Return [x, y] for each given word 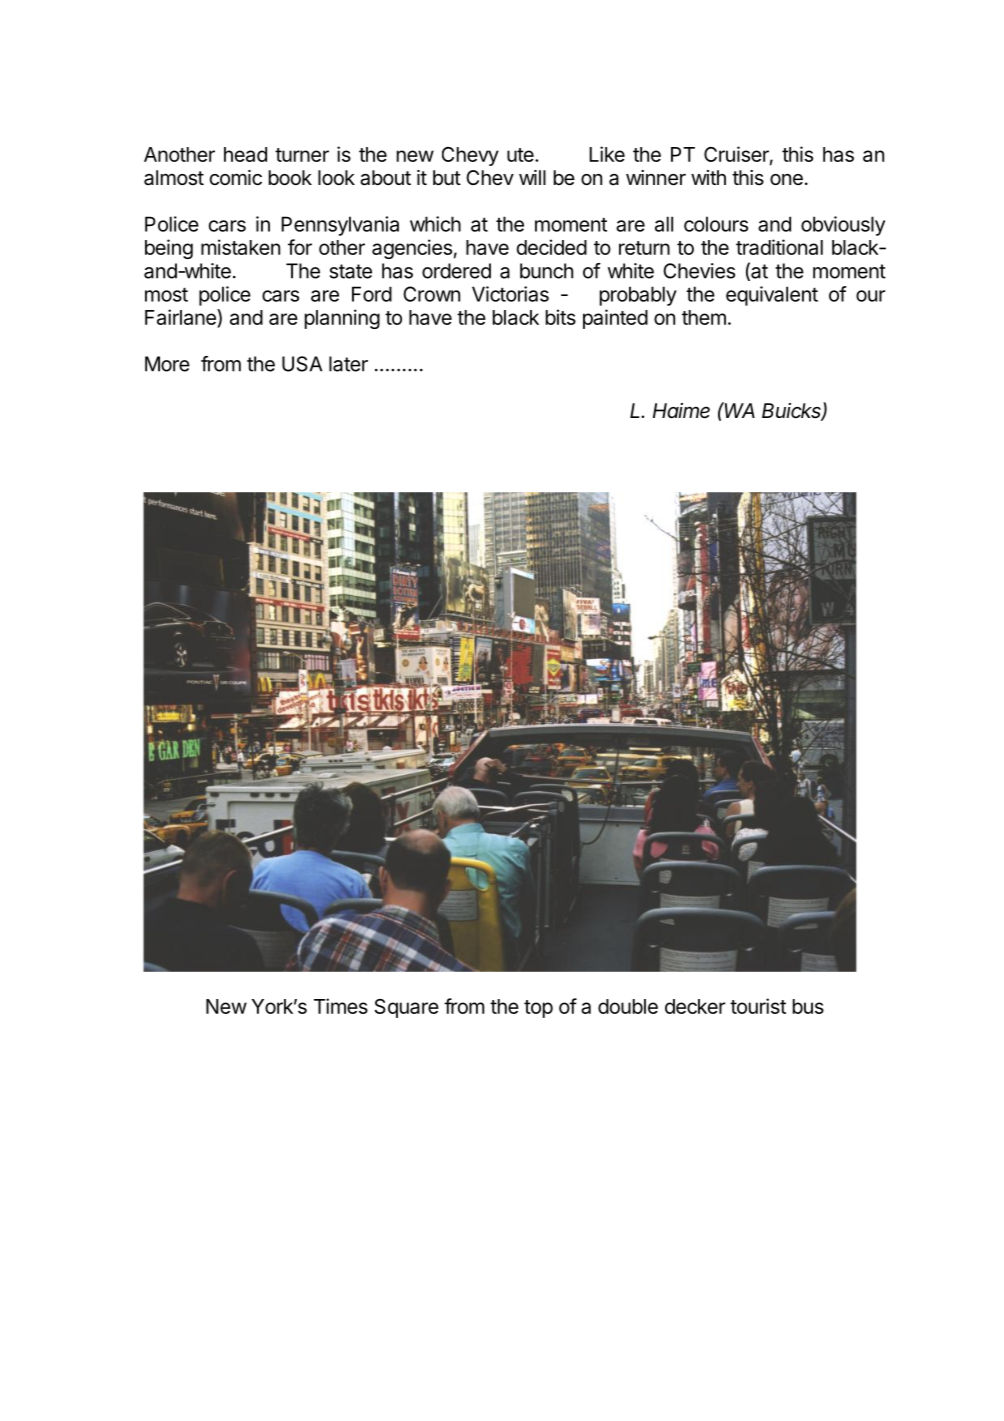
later [348, 364]
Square [406, 1008]
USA [302, 364]
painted [615, 319]
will [532, 177]
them [704, 317]
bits [561, 317]
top [538, 1009]
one [786, 179]
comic [236, 177]
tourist [758, 1006]
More [167, 364]
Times [341, 1006]
